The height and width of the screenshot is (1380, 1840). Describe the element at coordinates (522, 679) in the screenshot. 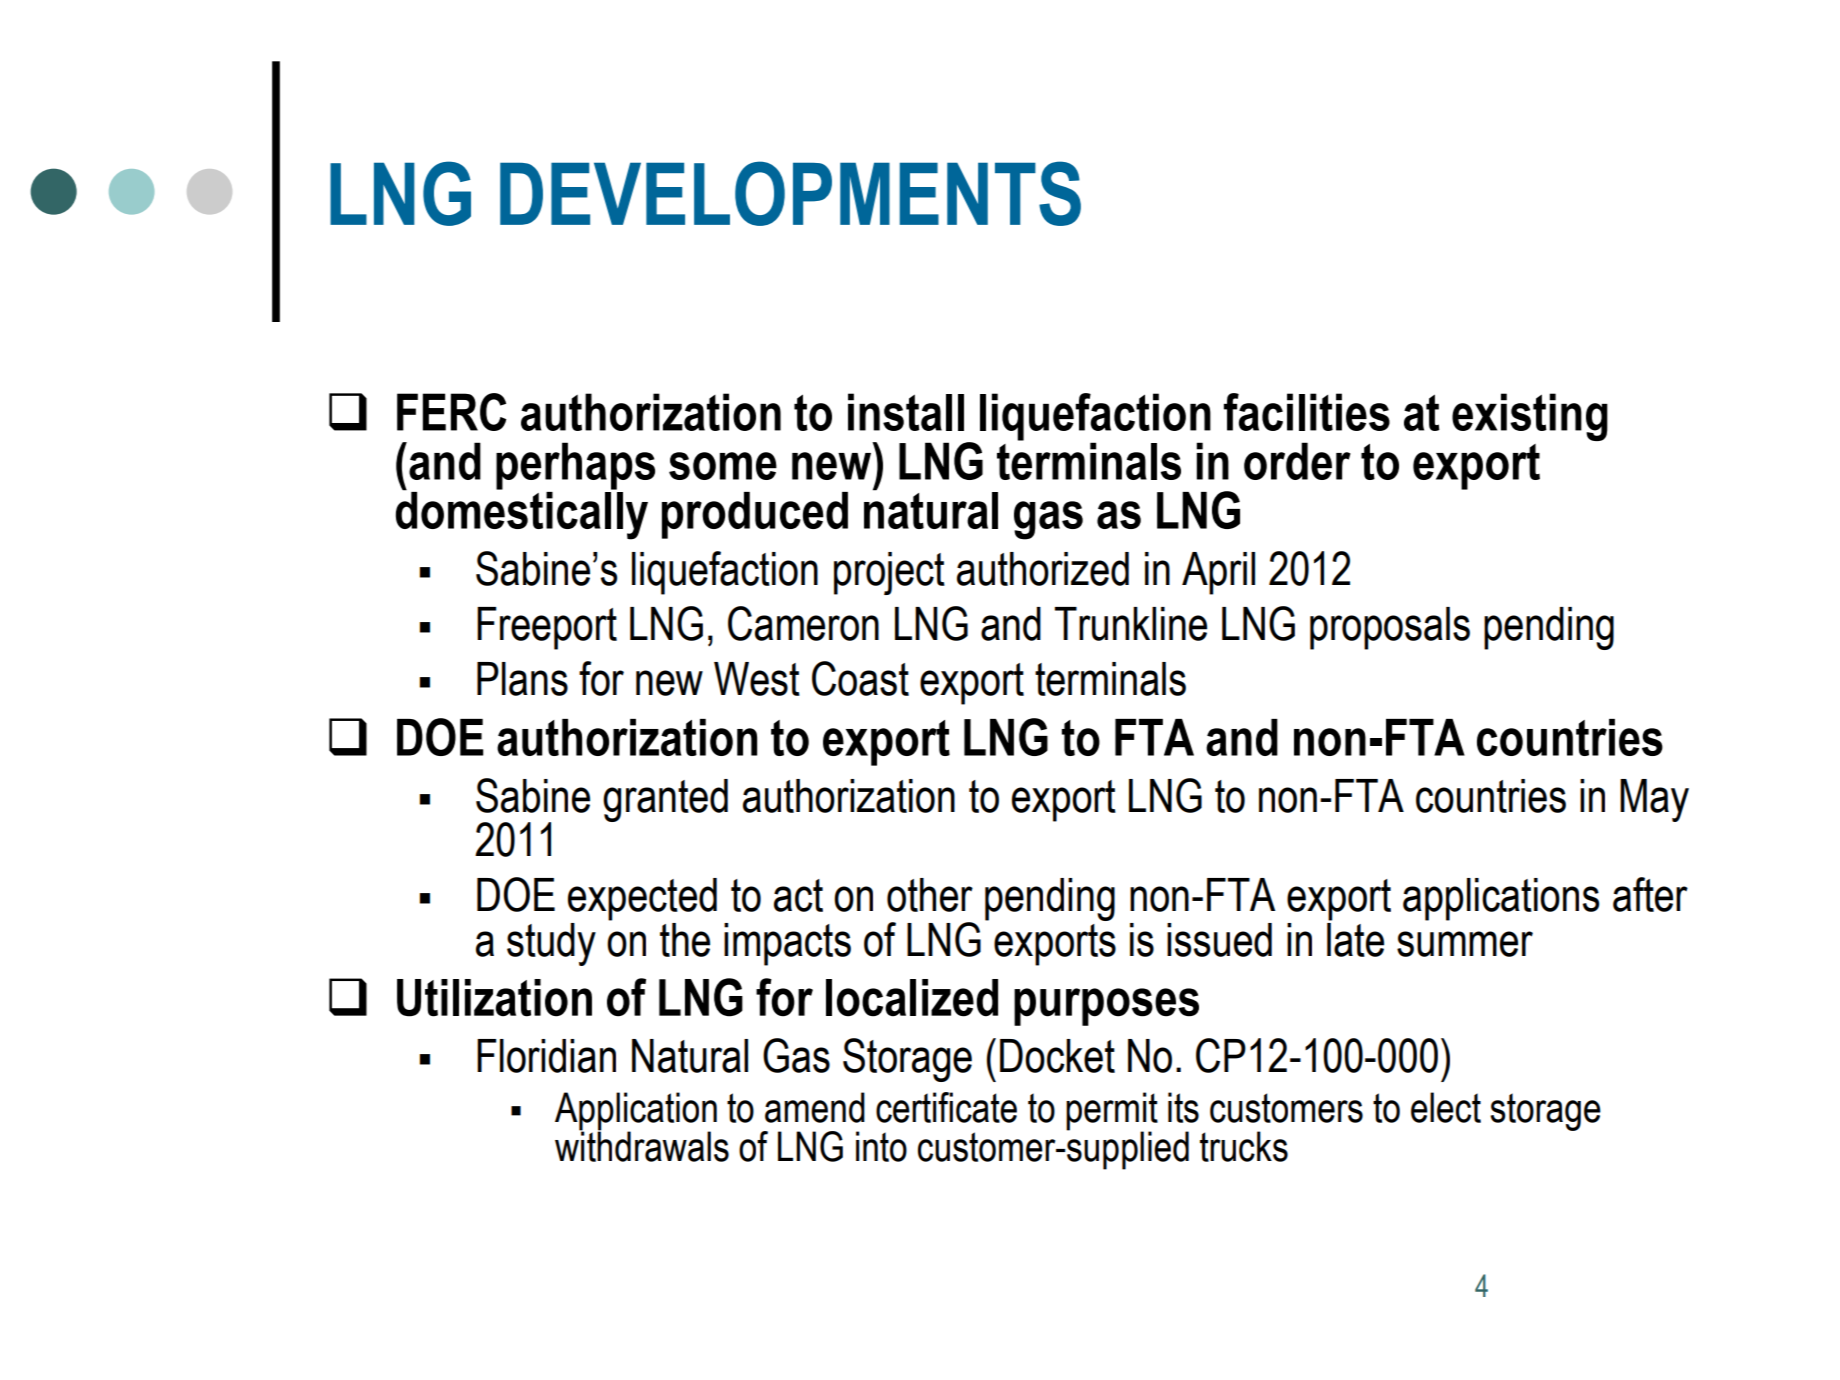

I see `Plans` at that location.
